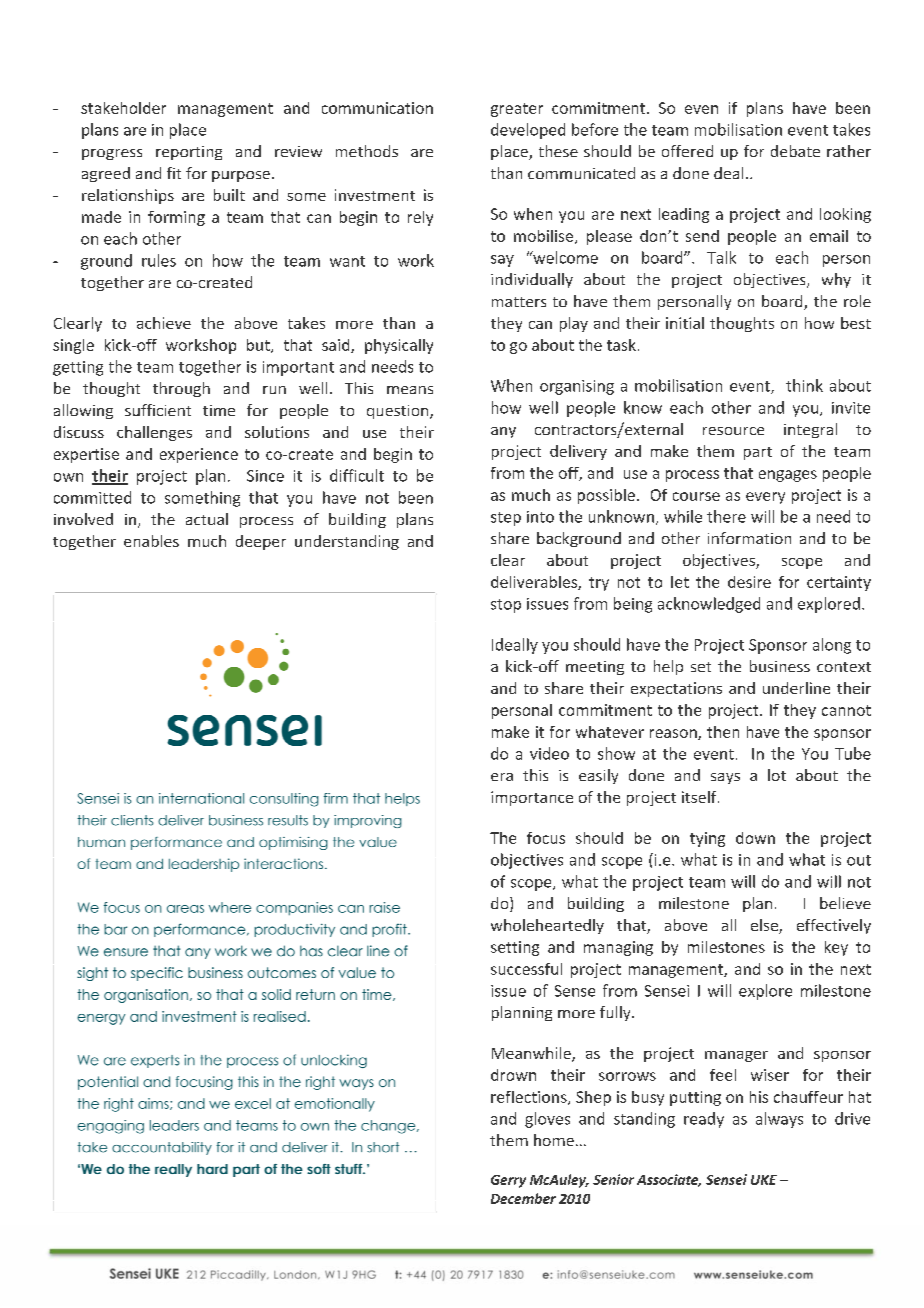 This image has height=1308, width=924. What do you see at coordinates (506, 606) in the image?
I see `stop` at bounding box center [506, 606].
